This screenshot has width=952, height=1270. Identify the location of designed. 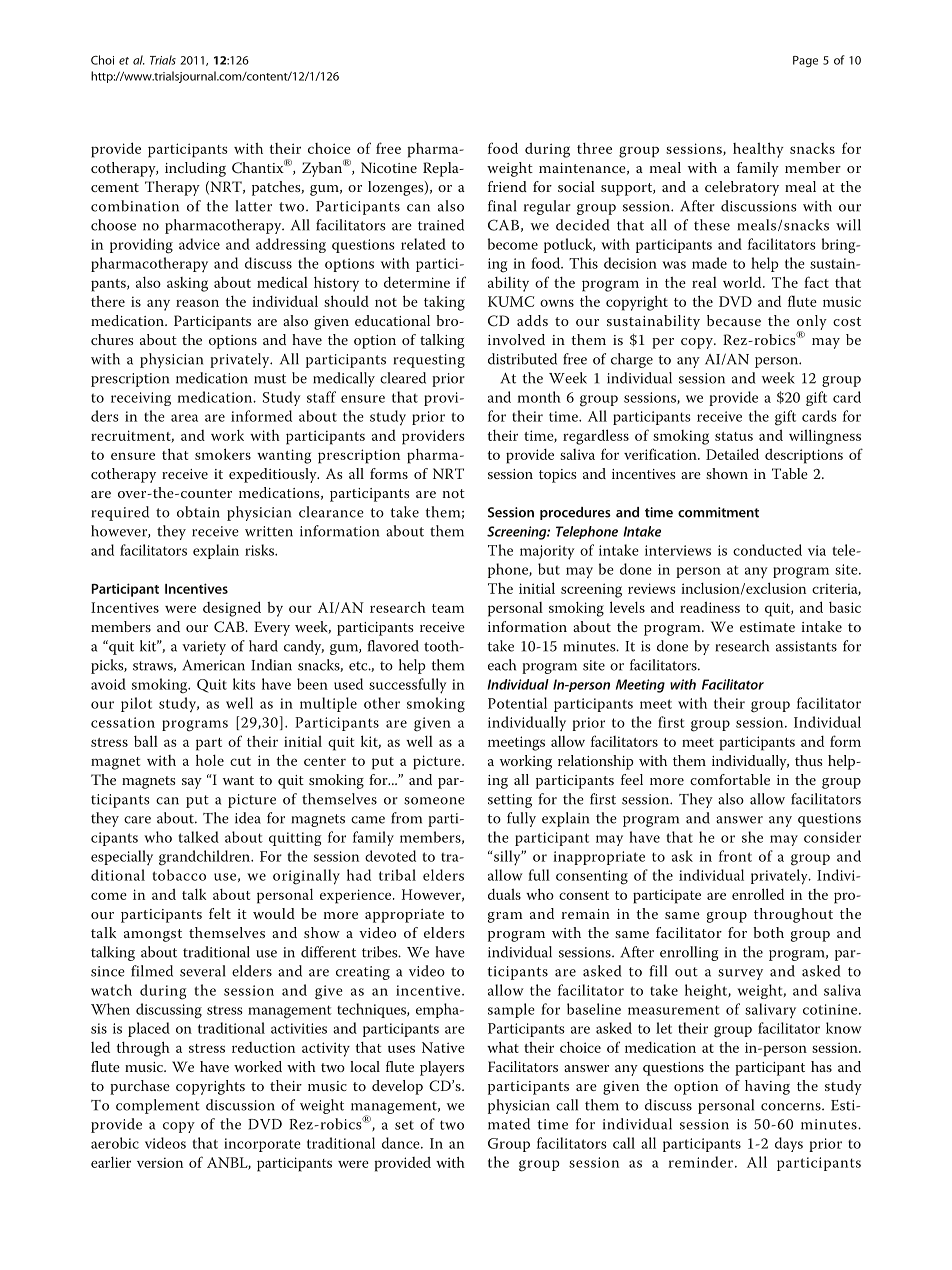
(232, 609).
